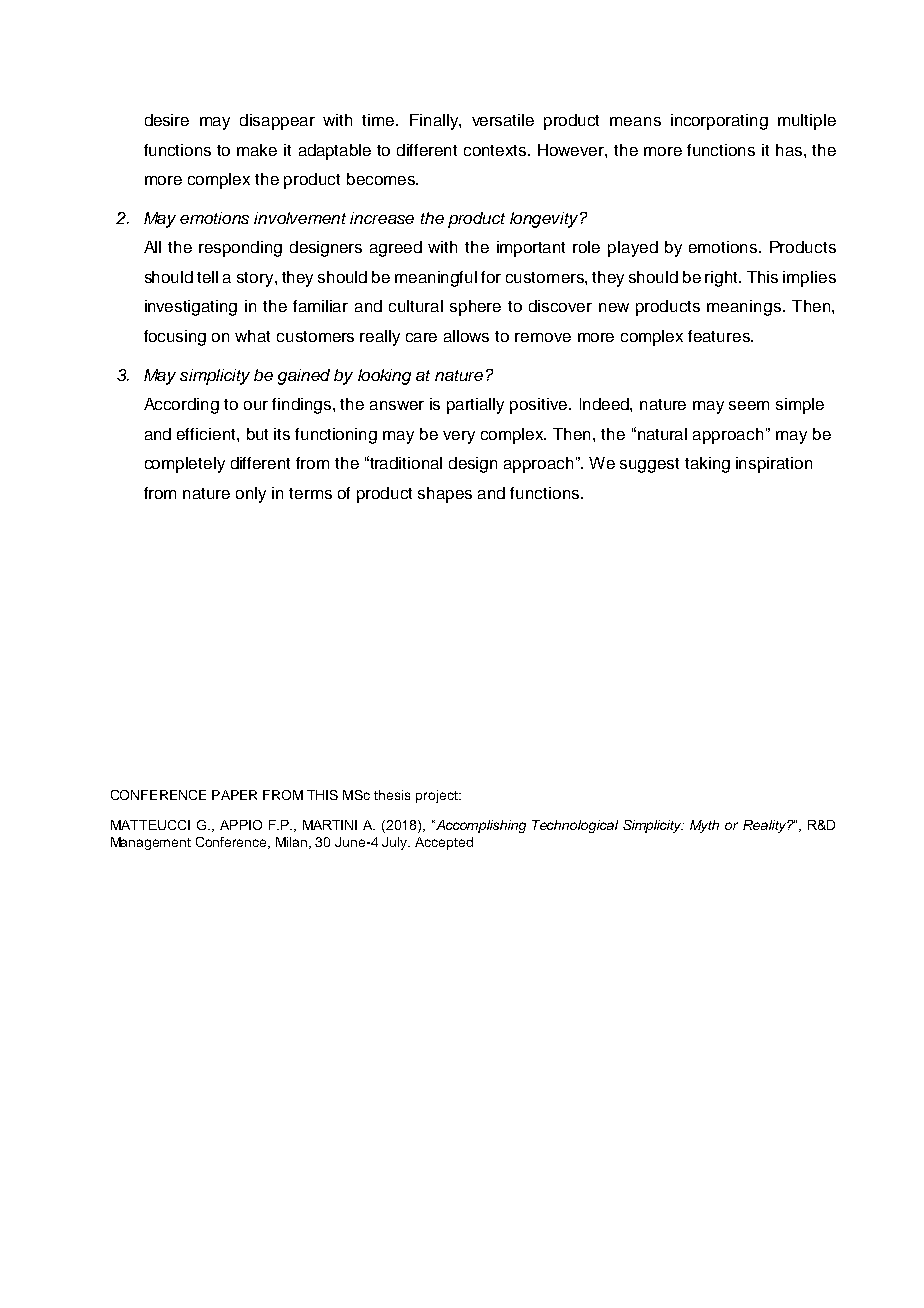  Describe the element at coordinates (293, 843) in the screenshot. I see `Milan` at that location.
